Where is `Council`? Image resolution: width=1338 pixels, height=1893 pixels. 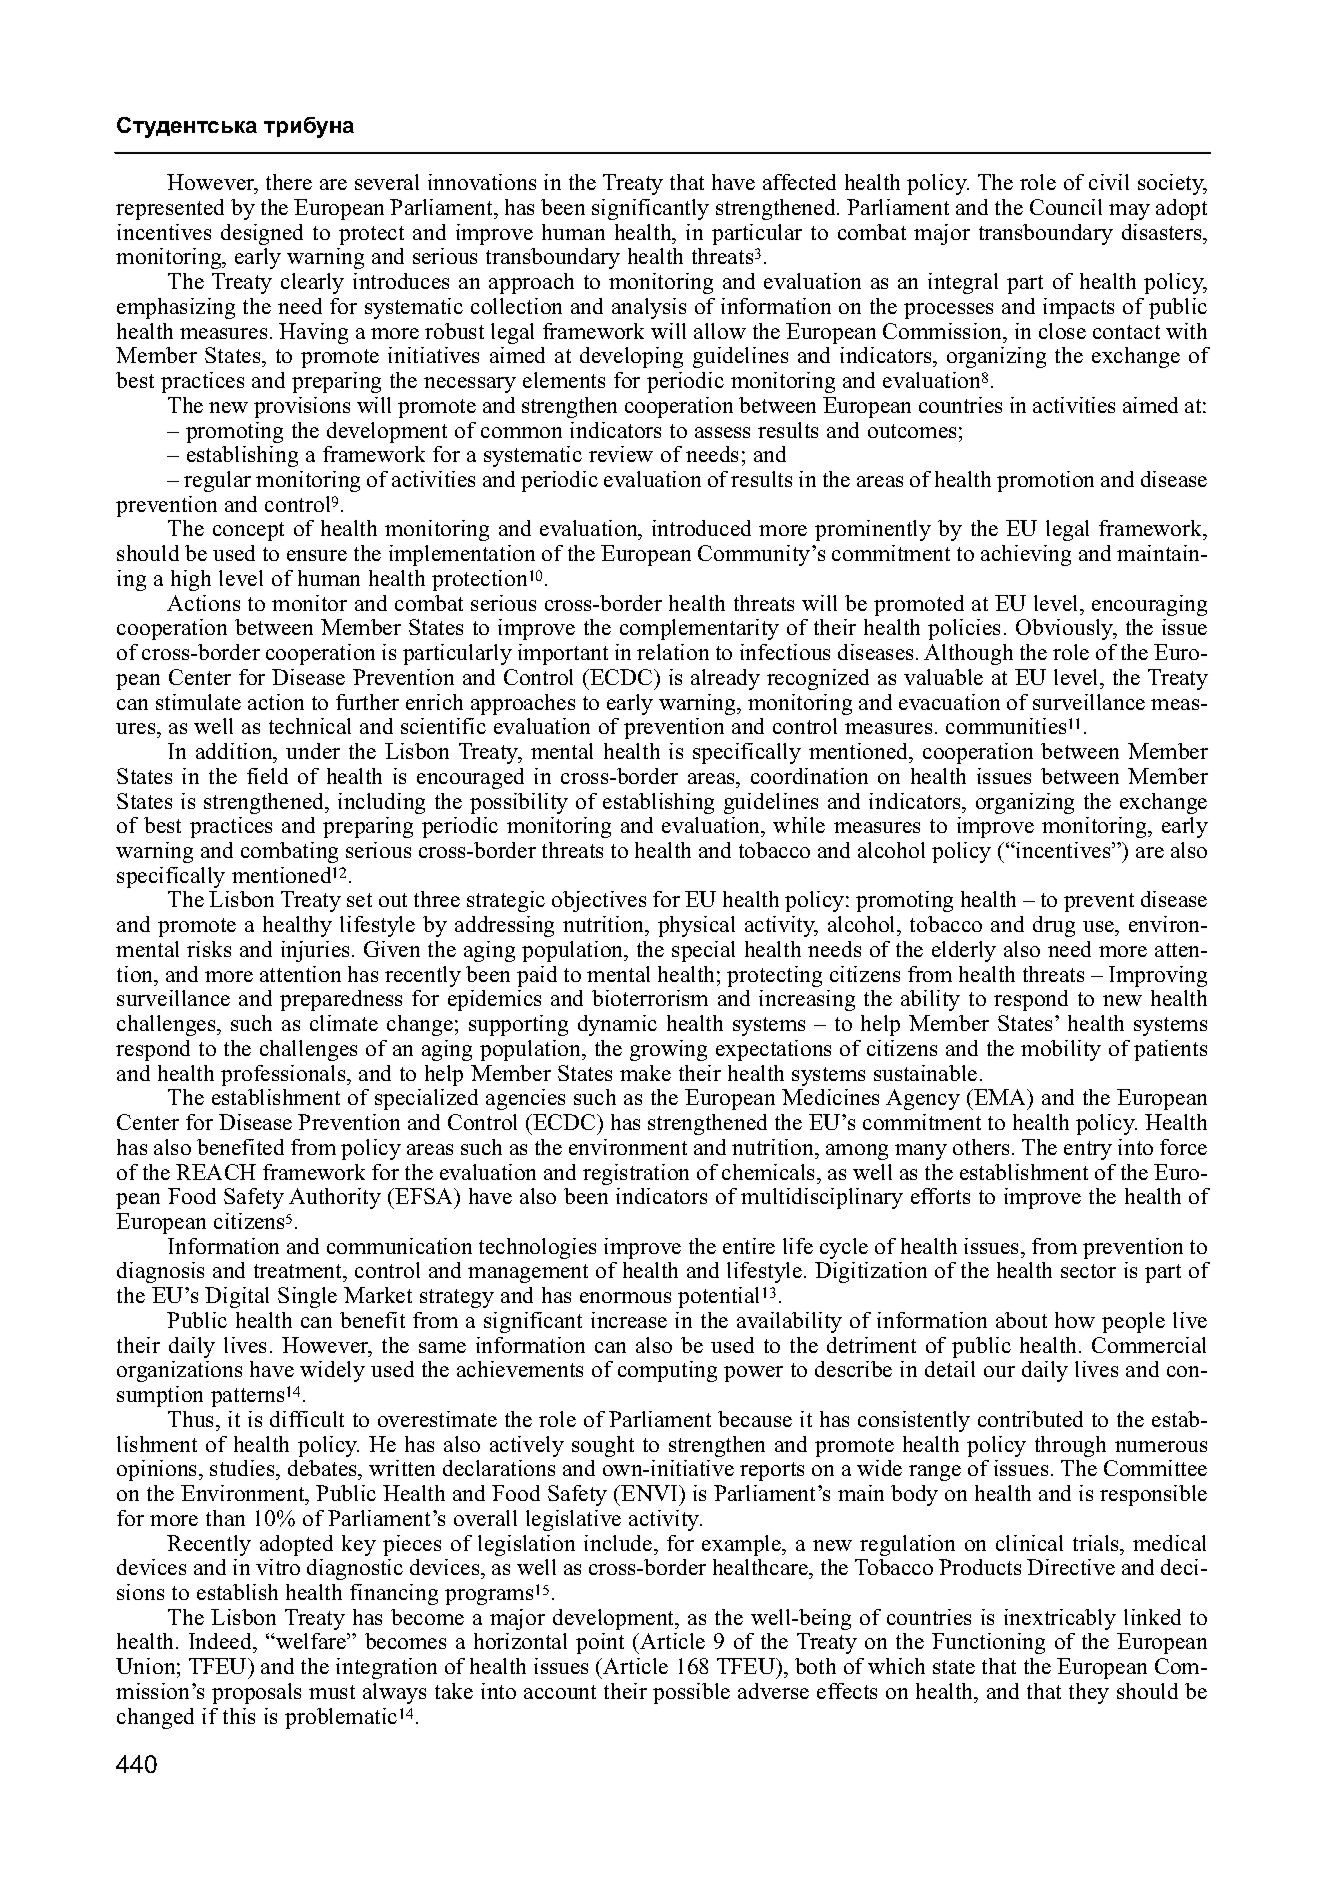
Council is located at coordinates (1066, 207).
